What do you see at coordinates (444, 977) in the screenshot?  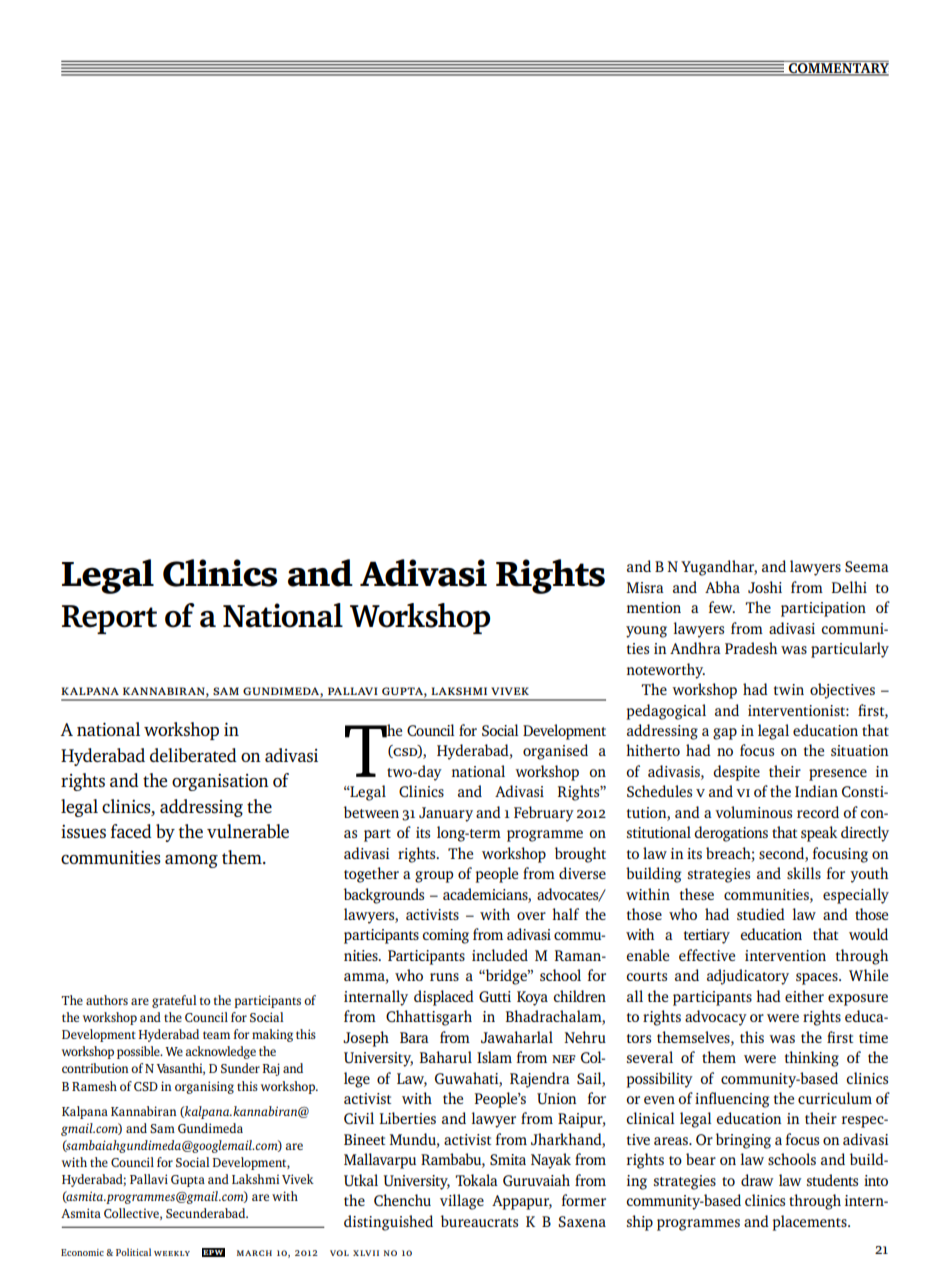 I see `runs` at bounding box center [444, 977].
